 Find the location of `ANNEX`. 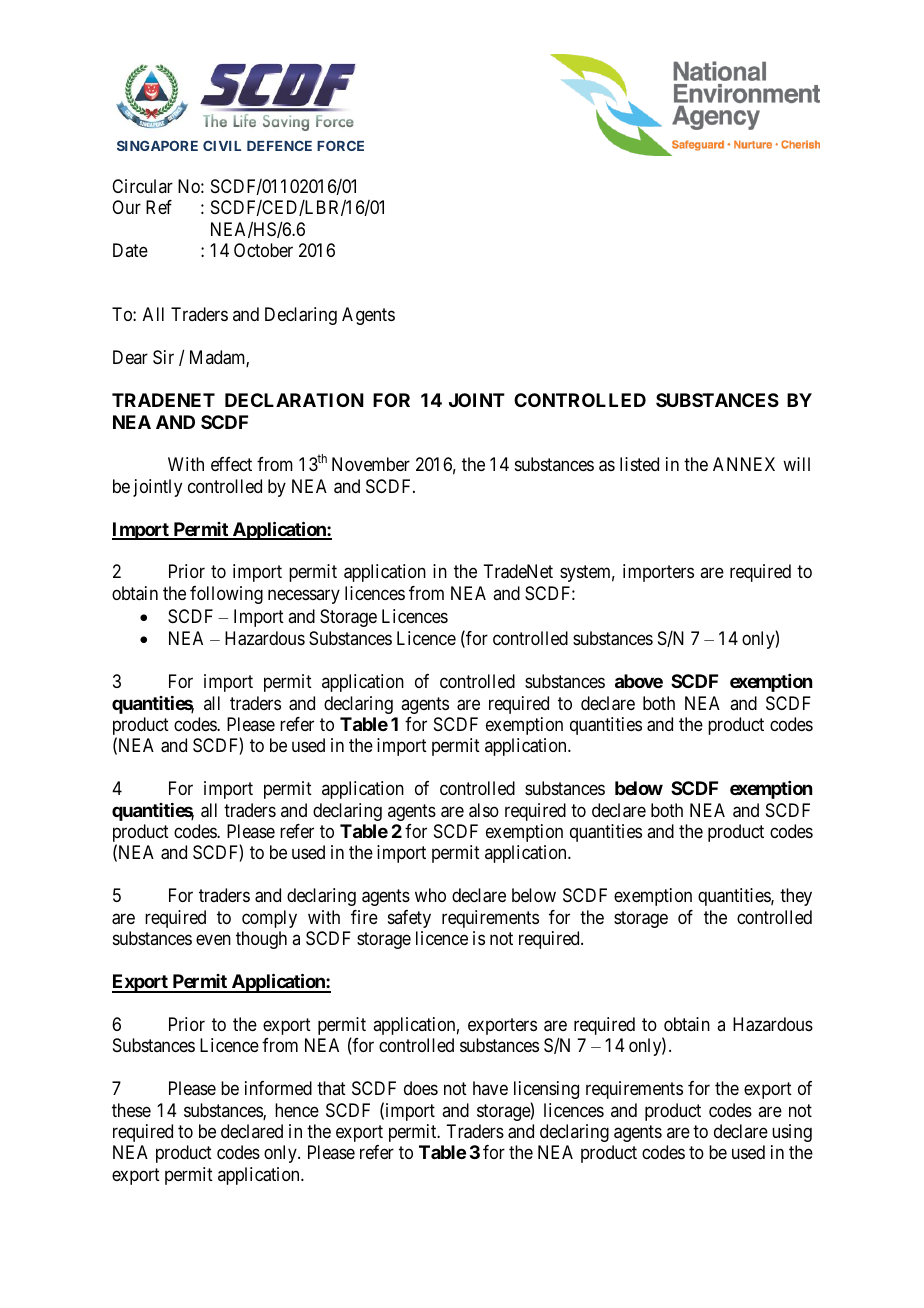

ANNEX is located at coordinates (744, 464).
